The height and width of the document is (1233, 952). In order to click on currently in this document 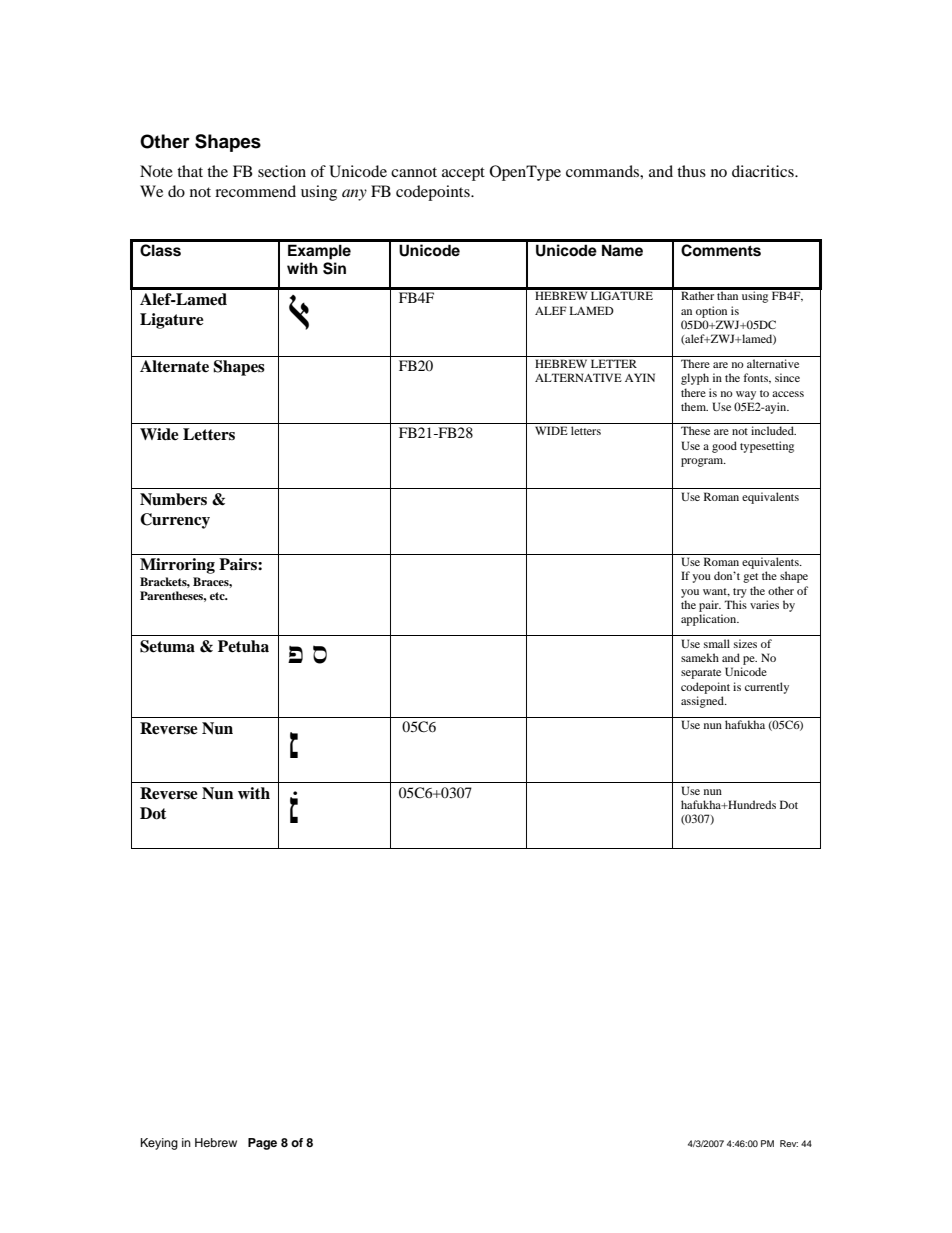, I will do `click(767, 688)`.
